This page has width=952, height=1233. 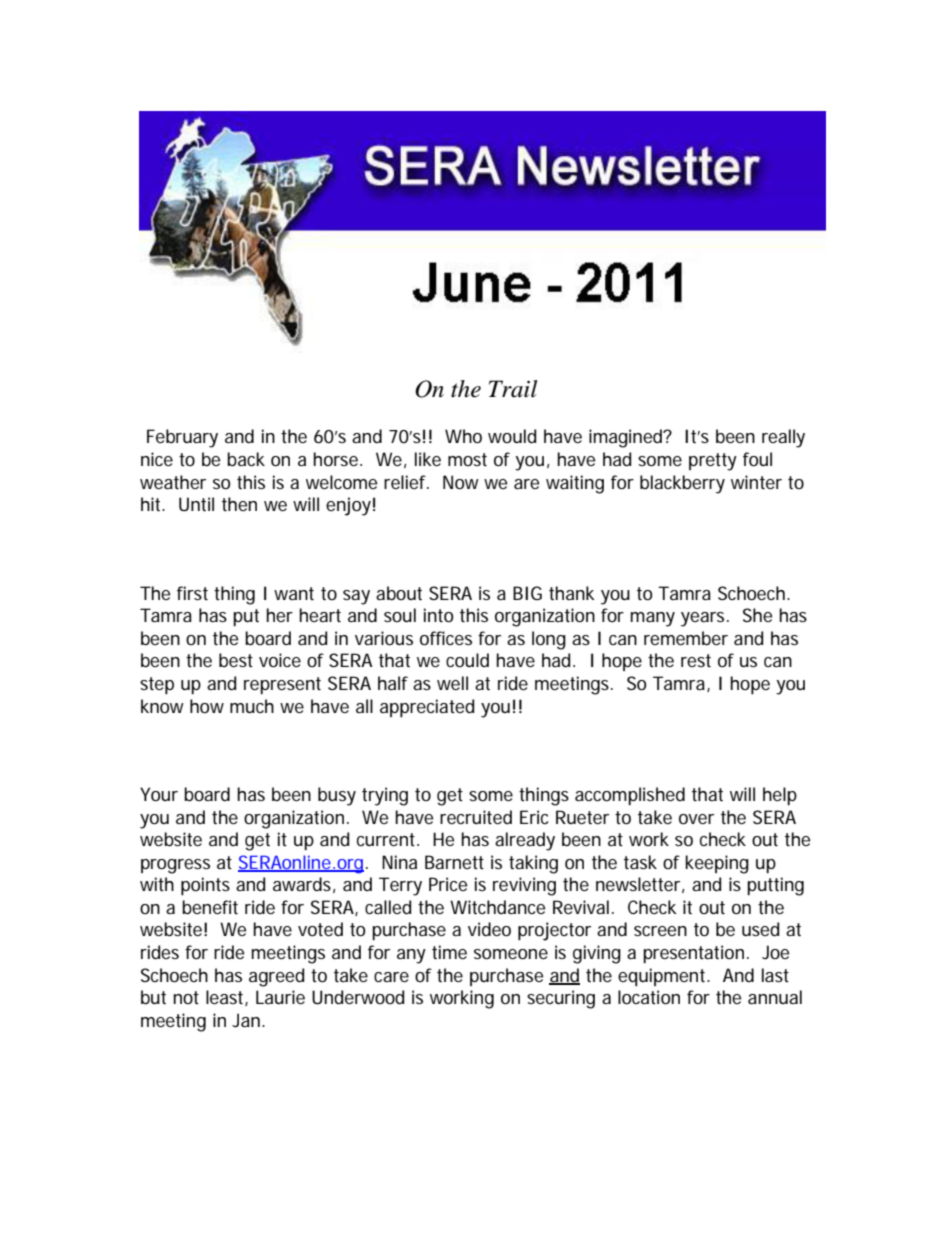 I want to click on help, so click(x=780, y=796).
